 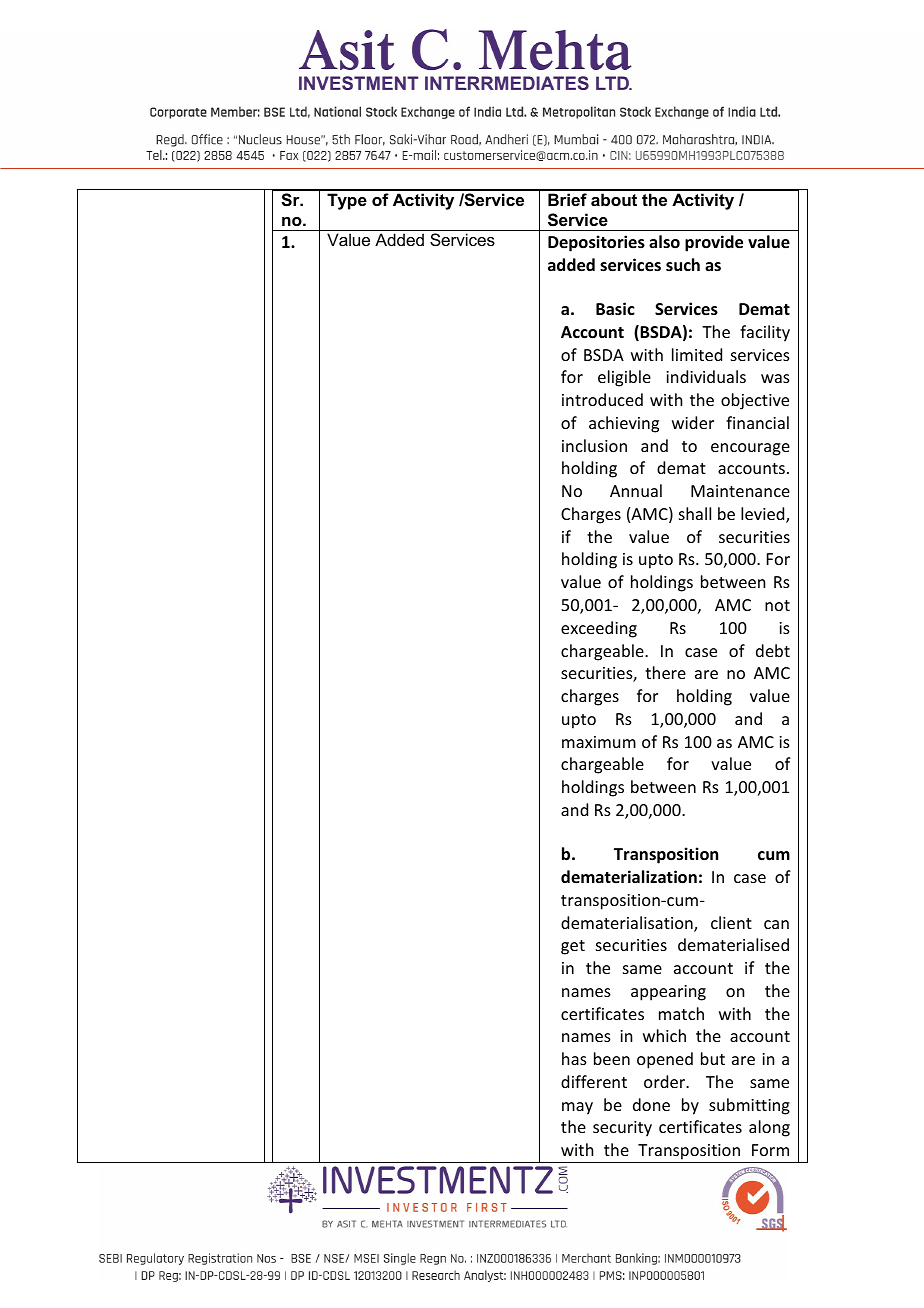 I want to click on about, so click(x=614, y=199).
